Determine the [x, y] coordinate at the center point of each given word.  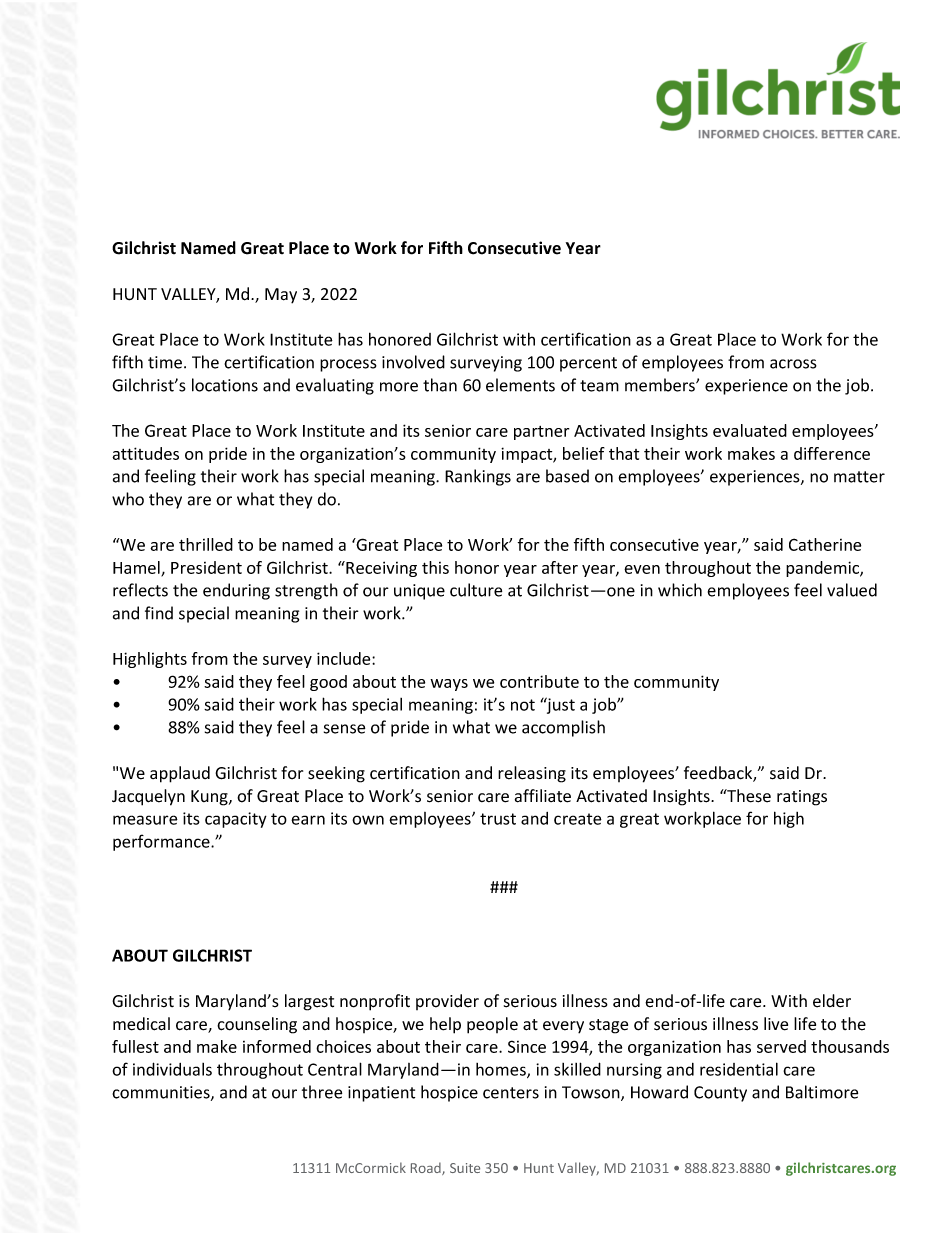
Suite [465, 1168]
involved [413, 362]
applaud [180, 774]
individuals [172, 1069]
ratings [802, 798]
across [793, 364]
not [523, 705]
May [281, 296]
